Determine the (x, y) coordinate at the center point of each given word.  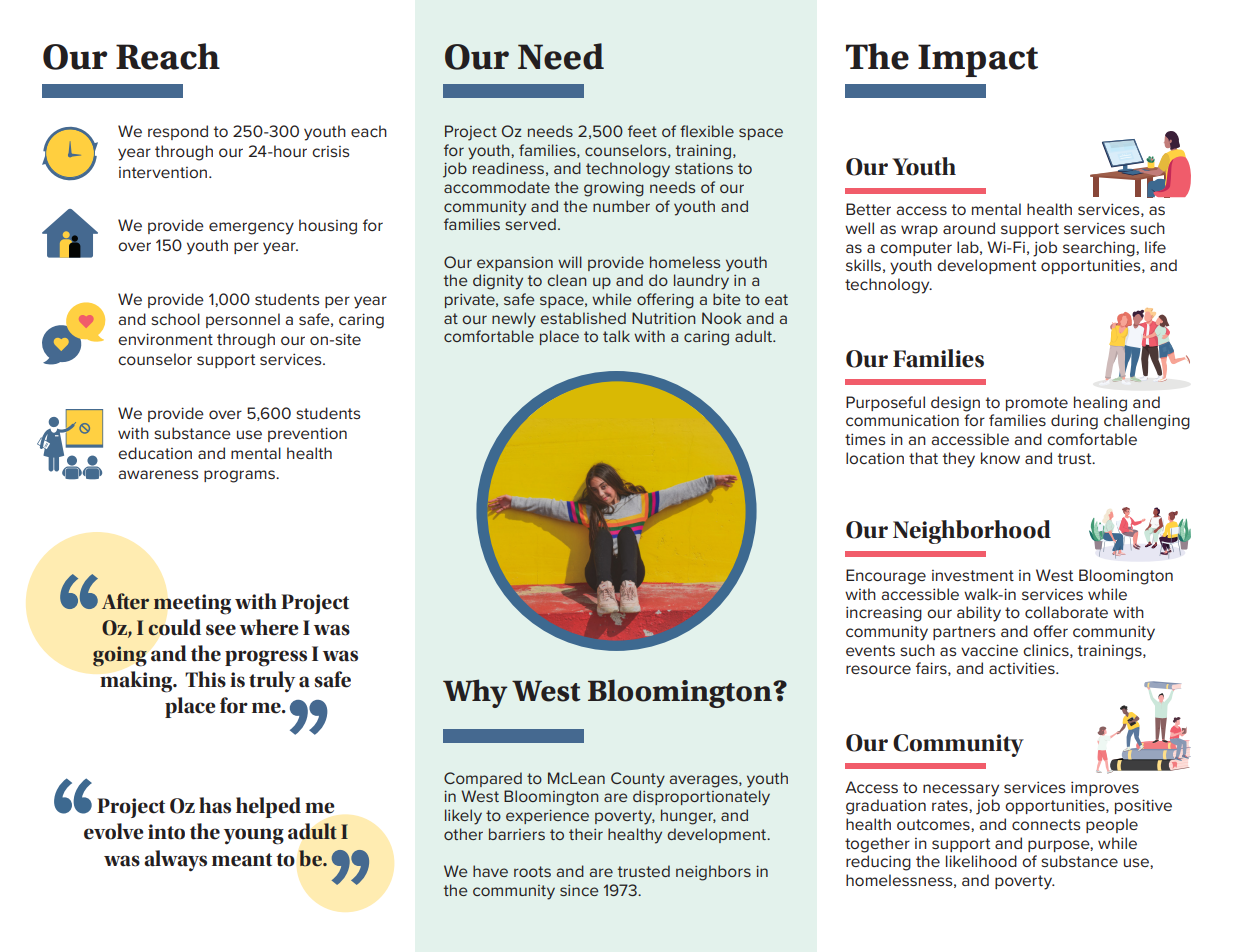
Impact (978, 60)
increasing (884, 614)
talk (616, 336)
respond (178, 132)
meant (242, 860)
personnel (243, 320)
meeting (192, 604)
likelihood (981, 861)
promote (1037, 404)
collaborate (1066, 612)
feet (642, 131)
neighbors (713, 873)
